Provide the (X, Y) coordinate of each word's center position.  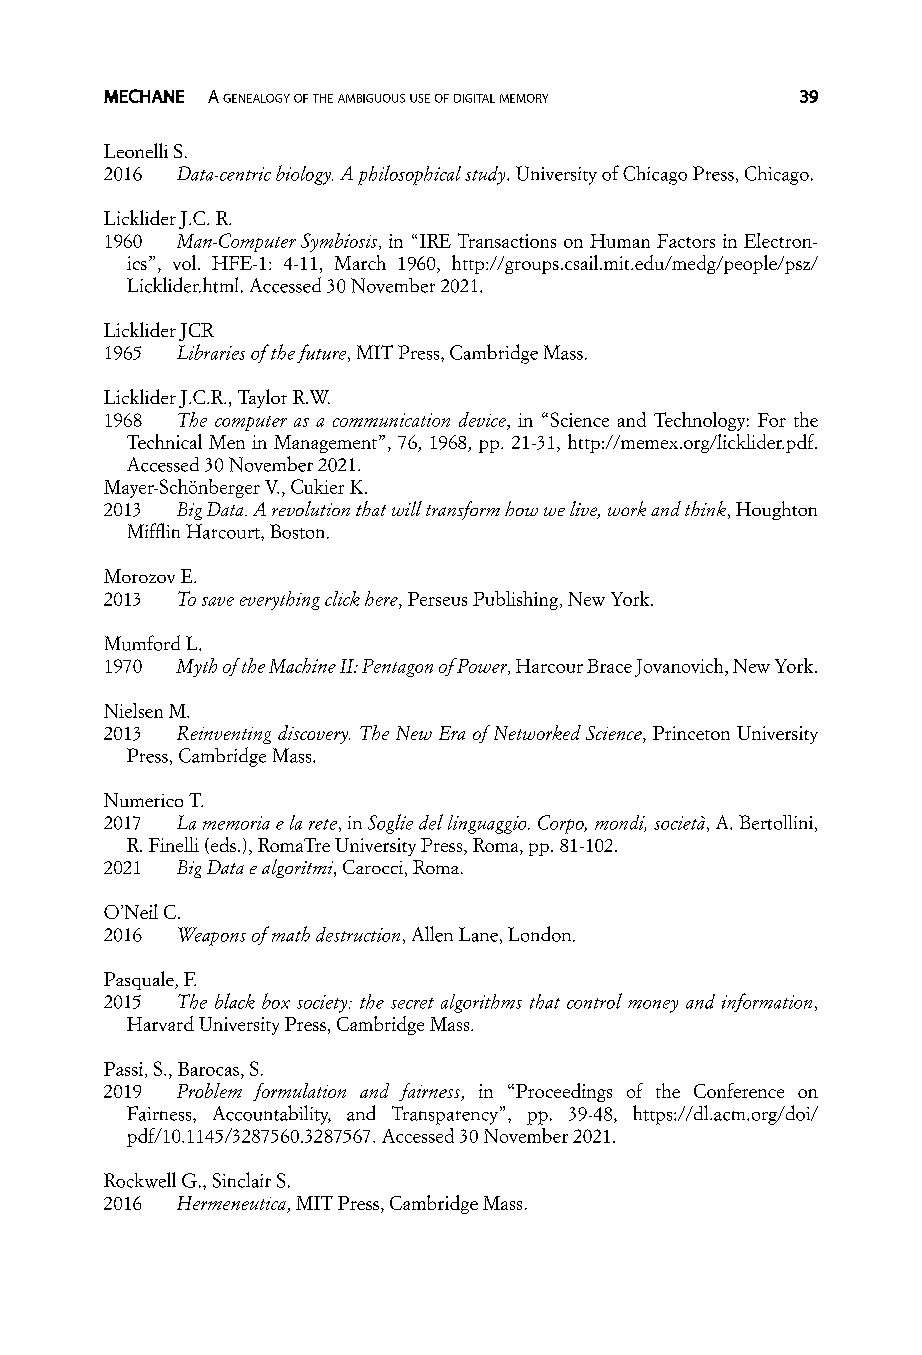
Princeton (691, 733)
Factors (686, 241)
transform (463, 510)
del (431, 822)
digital (474, 98)
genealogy (256, 98)
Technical (164, 441)
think (705, 508)
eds (222, 845)
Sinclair (242, 1180)
